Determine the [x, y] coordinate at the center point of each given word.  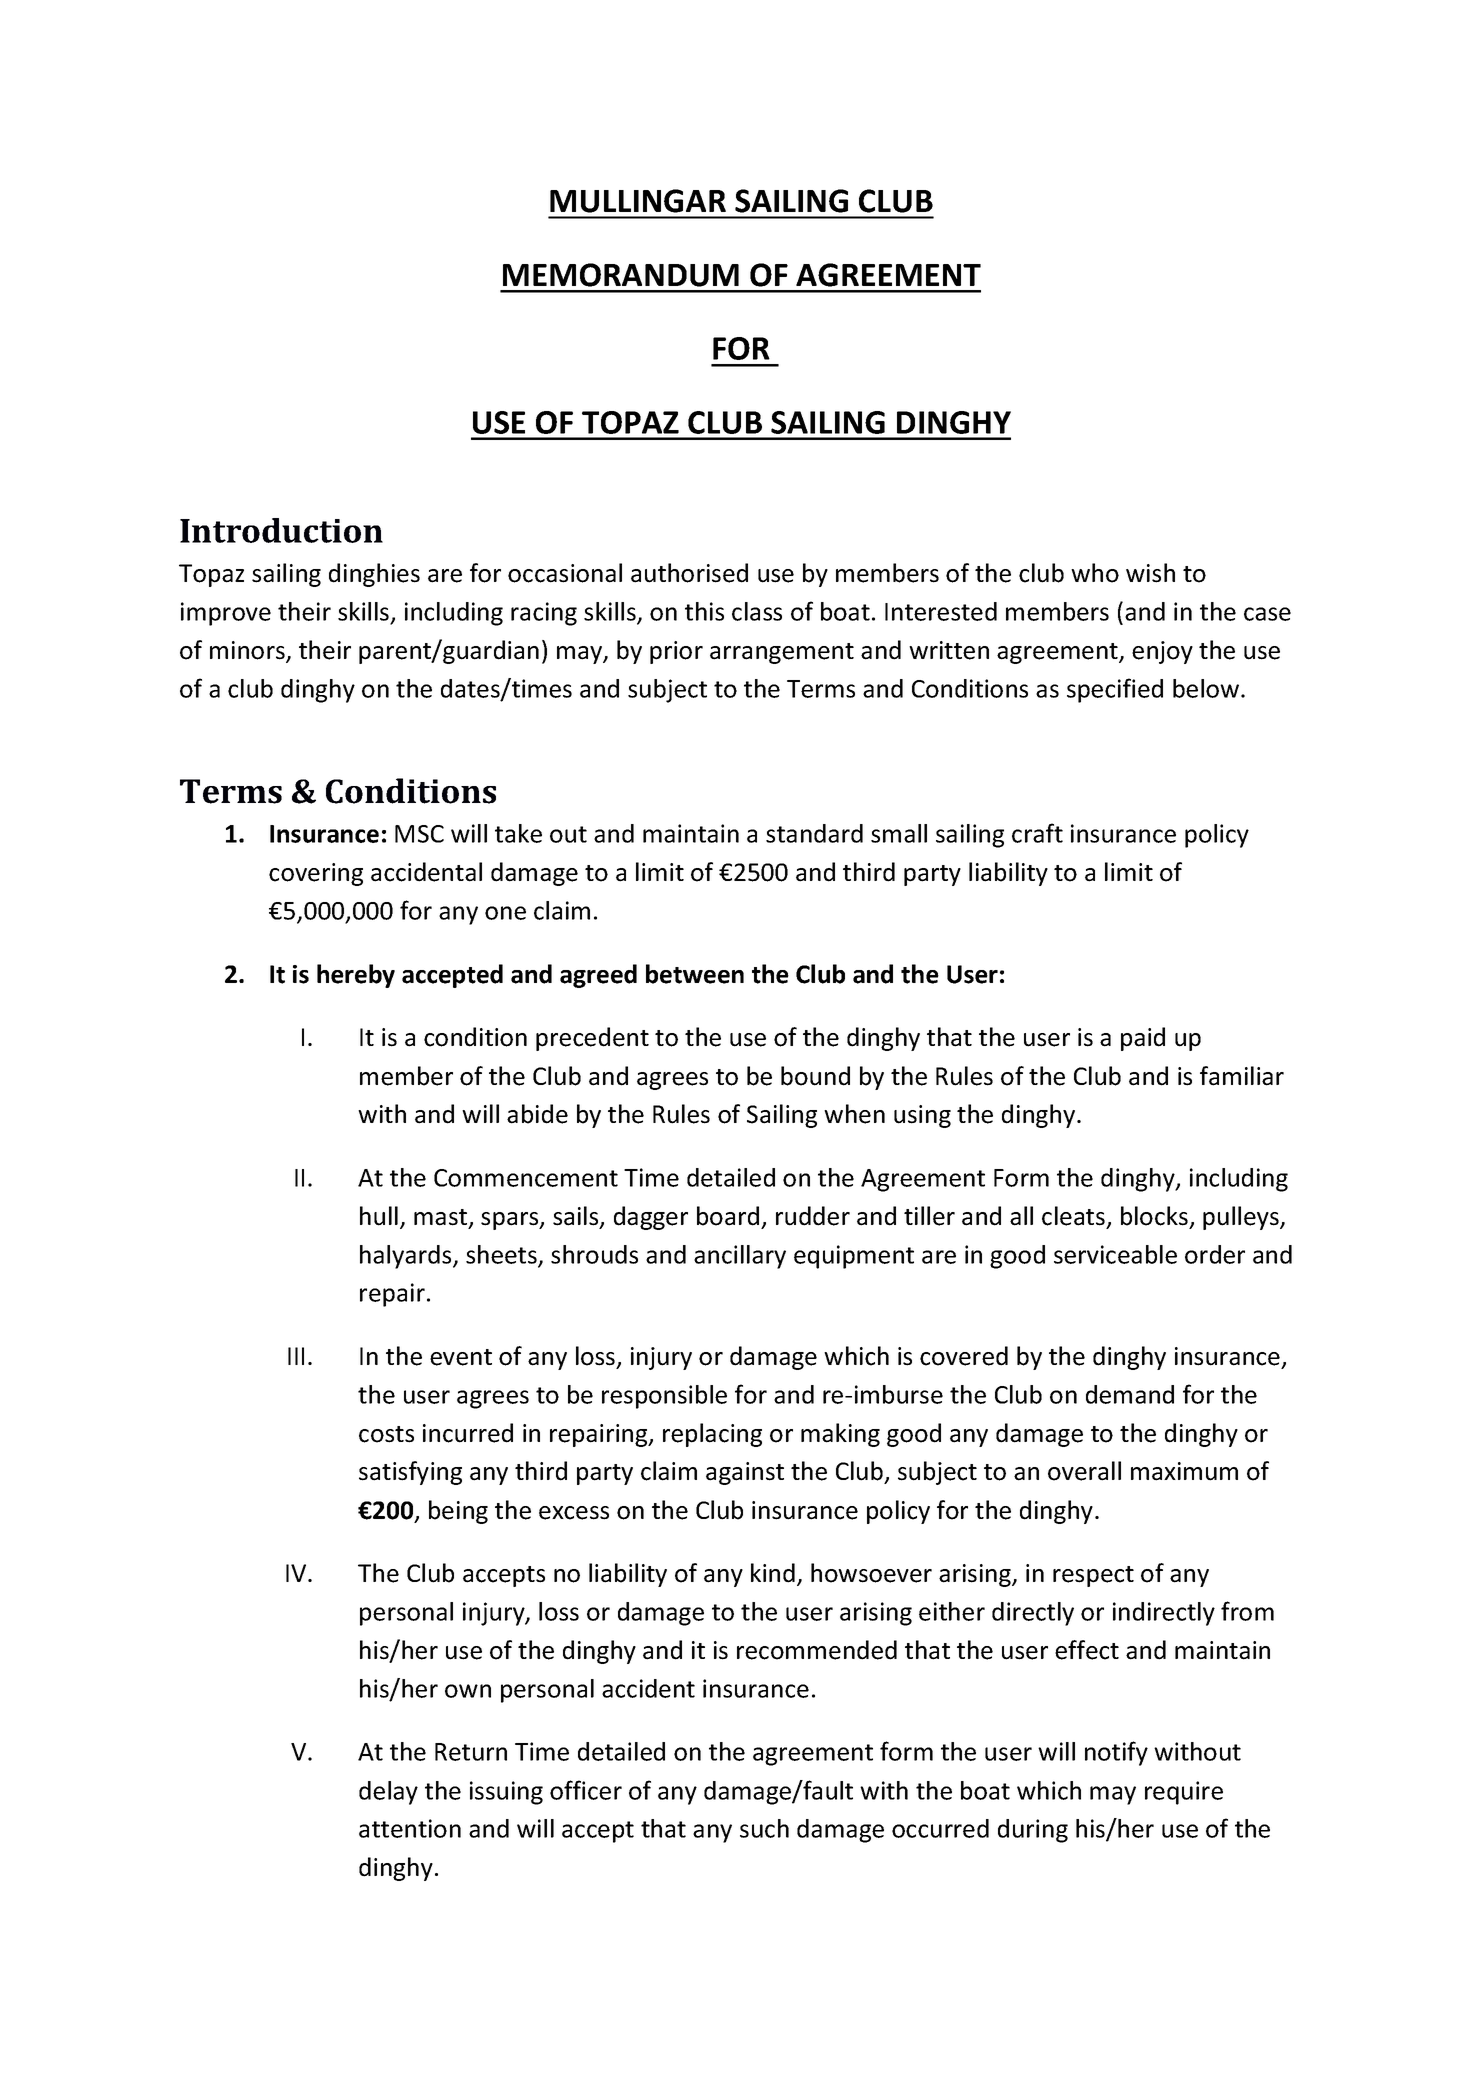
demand [1130, 1394]
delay [388, 1793]
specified [1115, 690]
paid [1143, 1039]
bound [815, 1076]
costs [386, 1434]
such [764, 1828]
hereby [356, 976]
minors [248, 651]
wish [1150, 573]
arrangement [782, 653]
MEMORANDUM [621, 275]
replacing [712, 1435]
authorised [689, 573]
